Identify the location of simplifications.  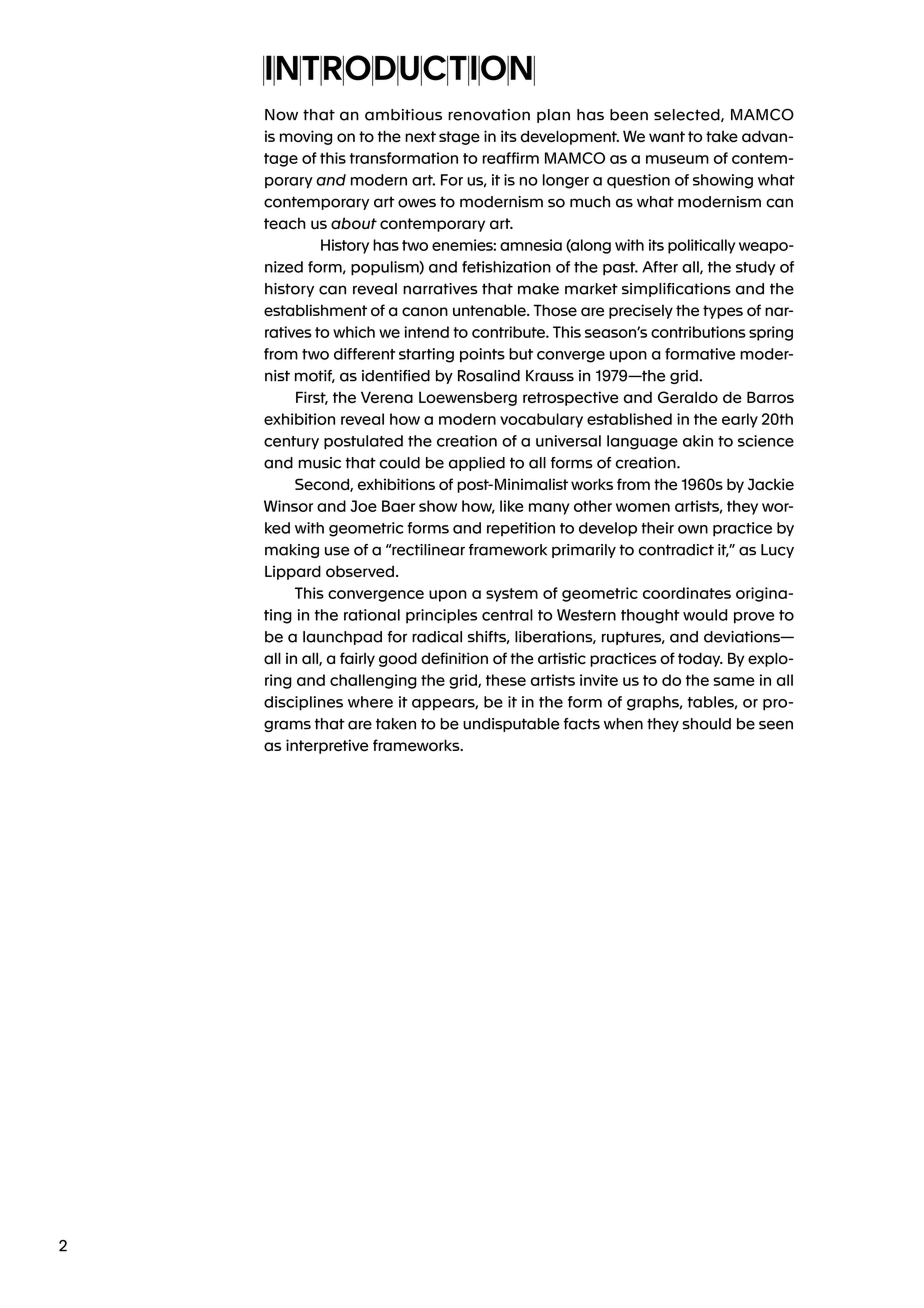
(676, 290).
